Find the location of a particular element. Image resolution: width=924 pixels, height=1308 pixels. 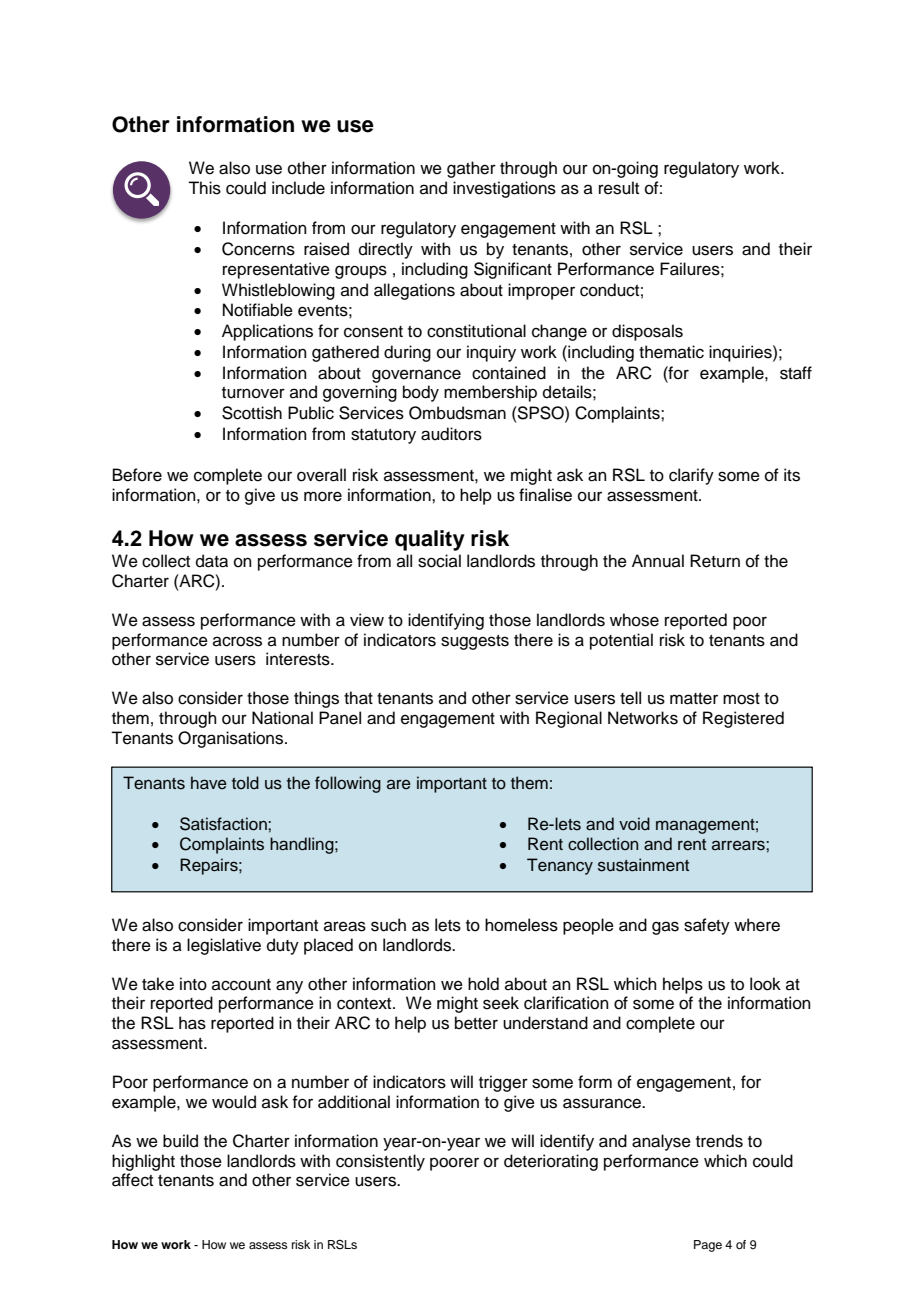

has is located at coordinates (192, 1023).
